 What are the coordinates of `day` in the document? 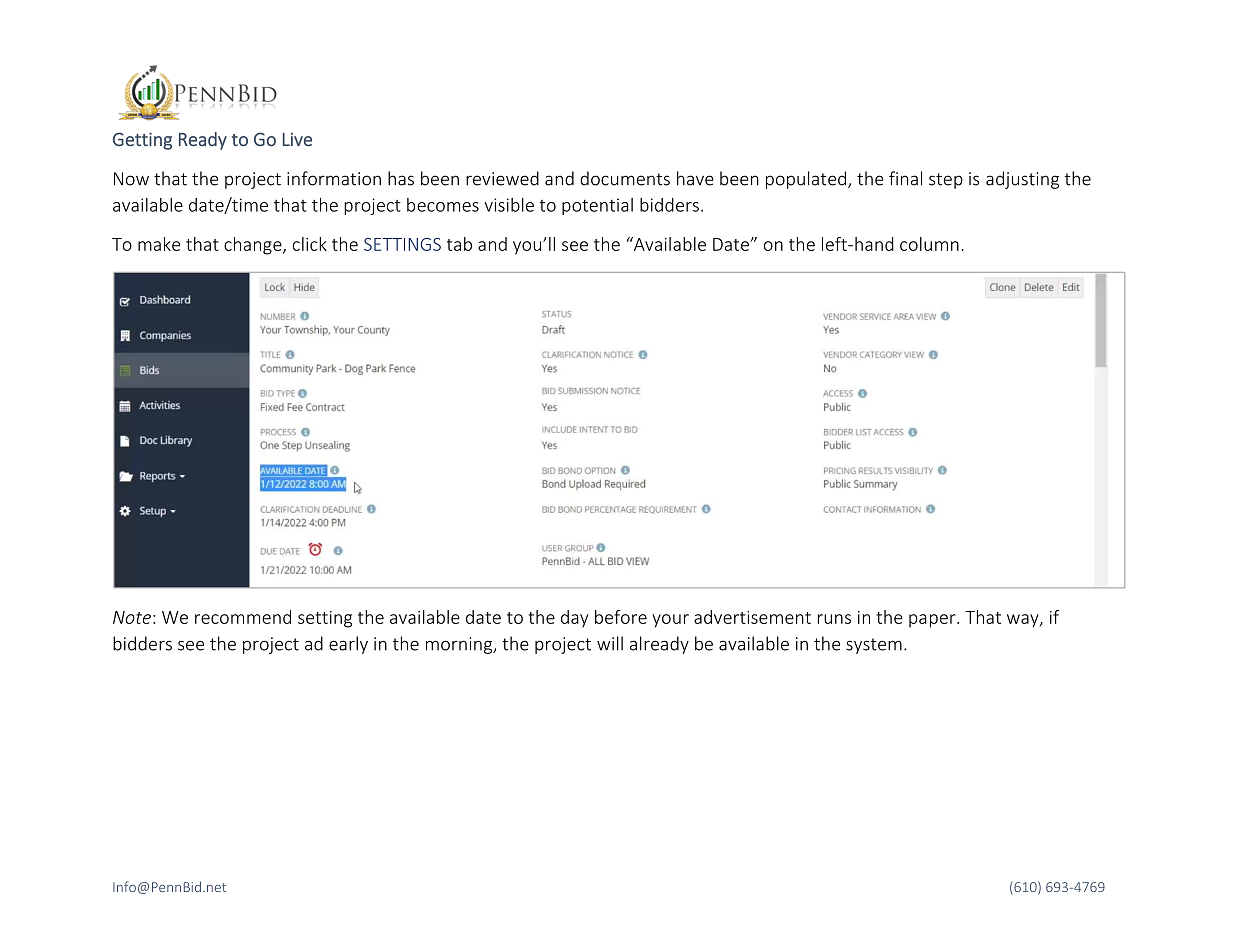 It's located at (574, 619).
